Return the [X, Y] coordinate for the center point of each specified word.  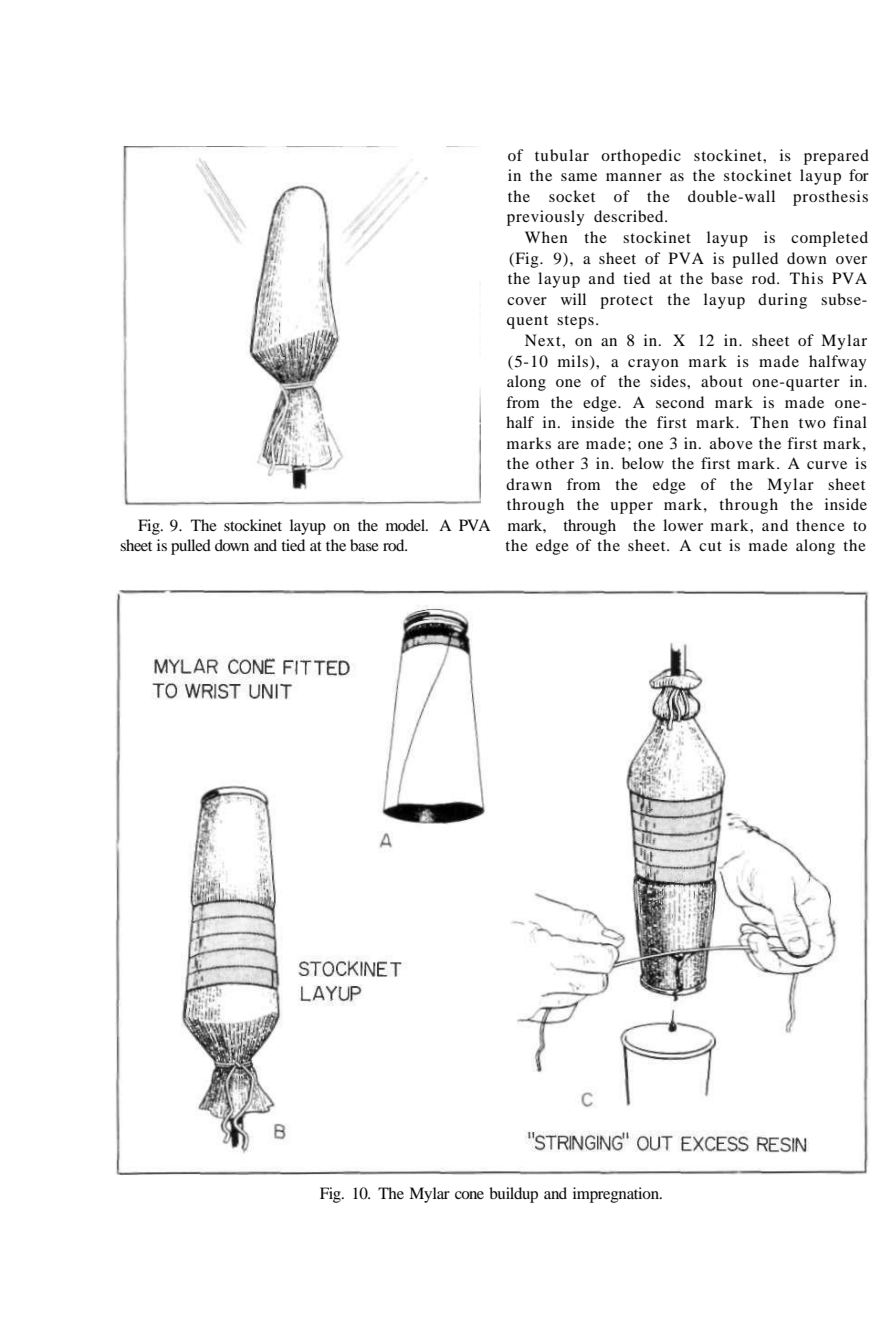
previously [546, 218]
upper [631, 508]
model [406, 525]
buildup [513, 1195]
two [812, 423]
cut [710, 546]
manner [634, 177]
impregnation [617, 1195]
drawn [529, 484]
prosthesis [830, 198]
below [643, 463]
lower [683, 525]
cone [469, 1195]
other [555, 463]
